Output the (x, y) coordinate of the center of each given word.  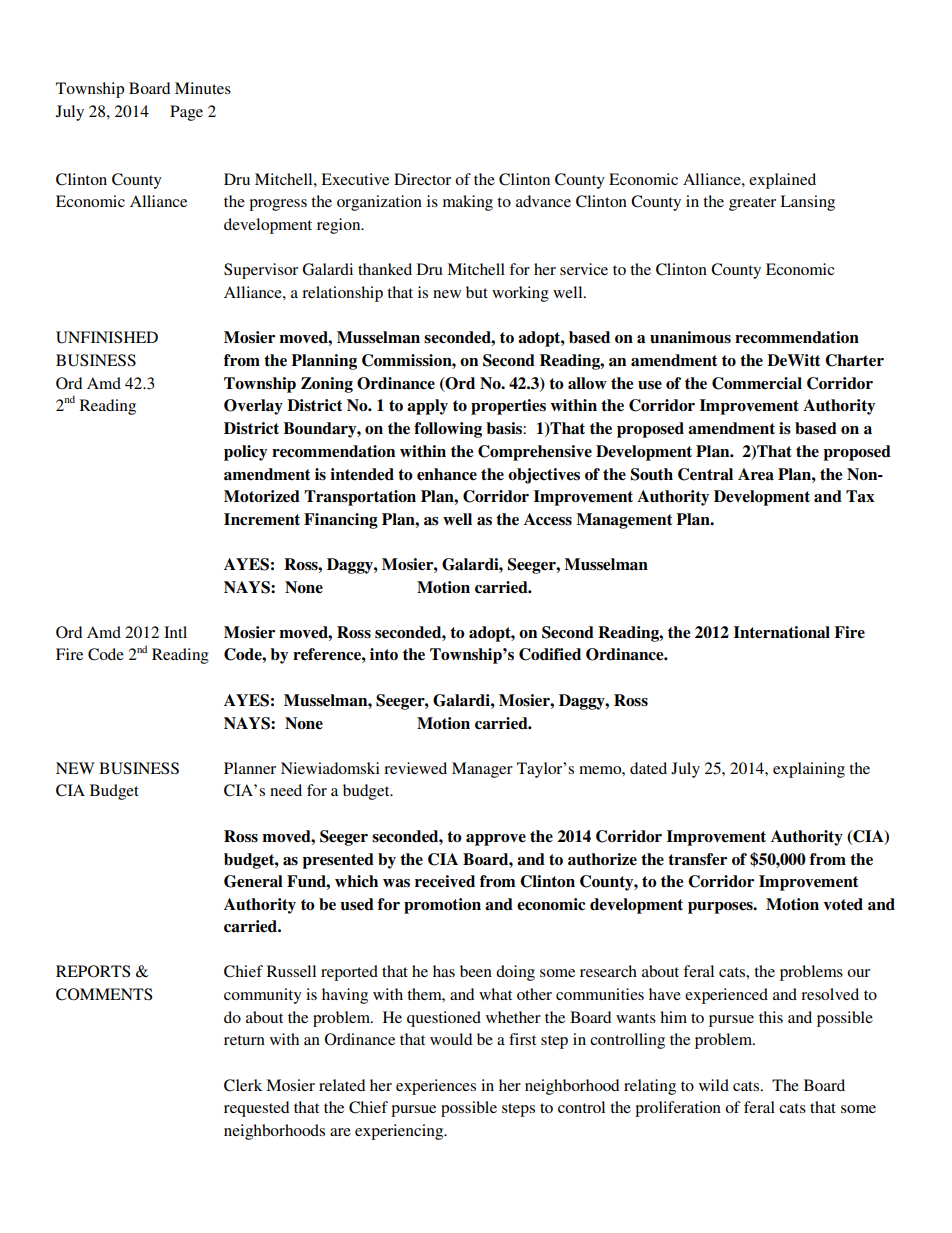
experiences (436, 1087)
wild (714, 1085)
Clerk (243, 1085)
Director (422, 179)
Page (186, 113)
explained (782, 181)
